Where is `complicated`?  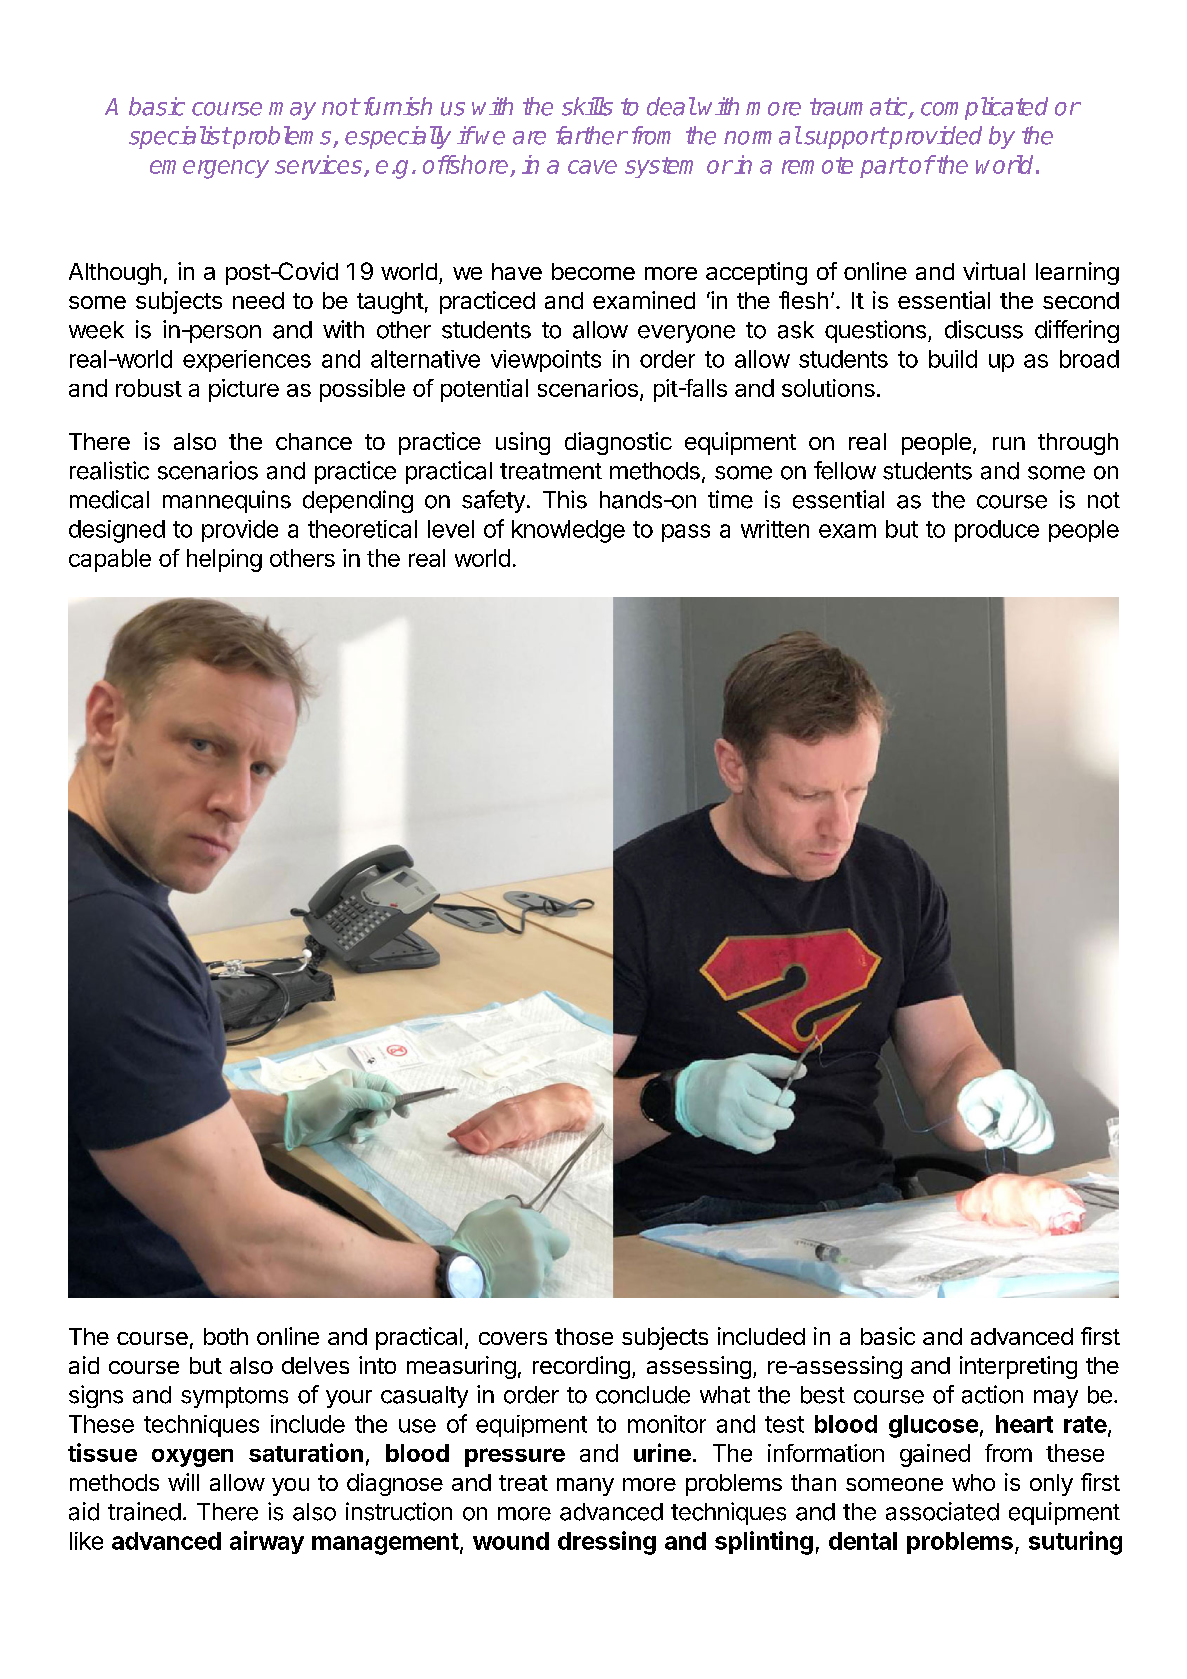
complicated is located at coordinates (984, 108).
